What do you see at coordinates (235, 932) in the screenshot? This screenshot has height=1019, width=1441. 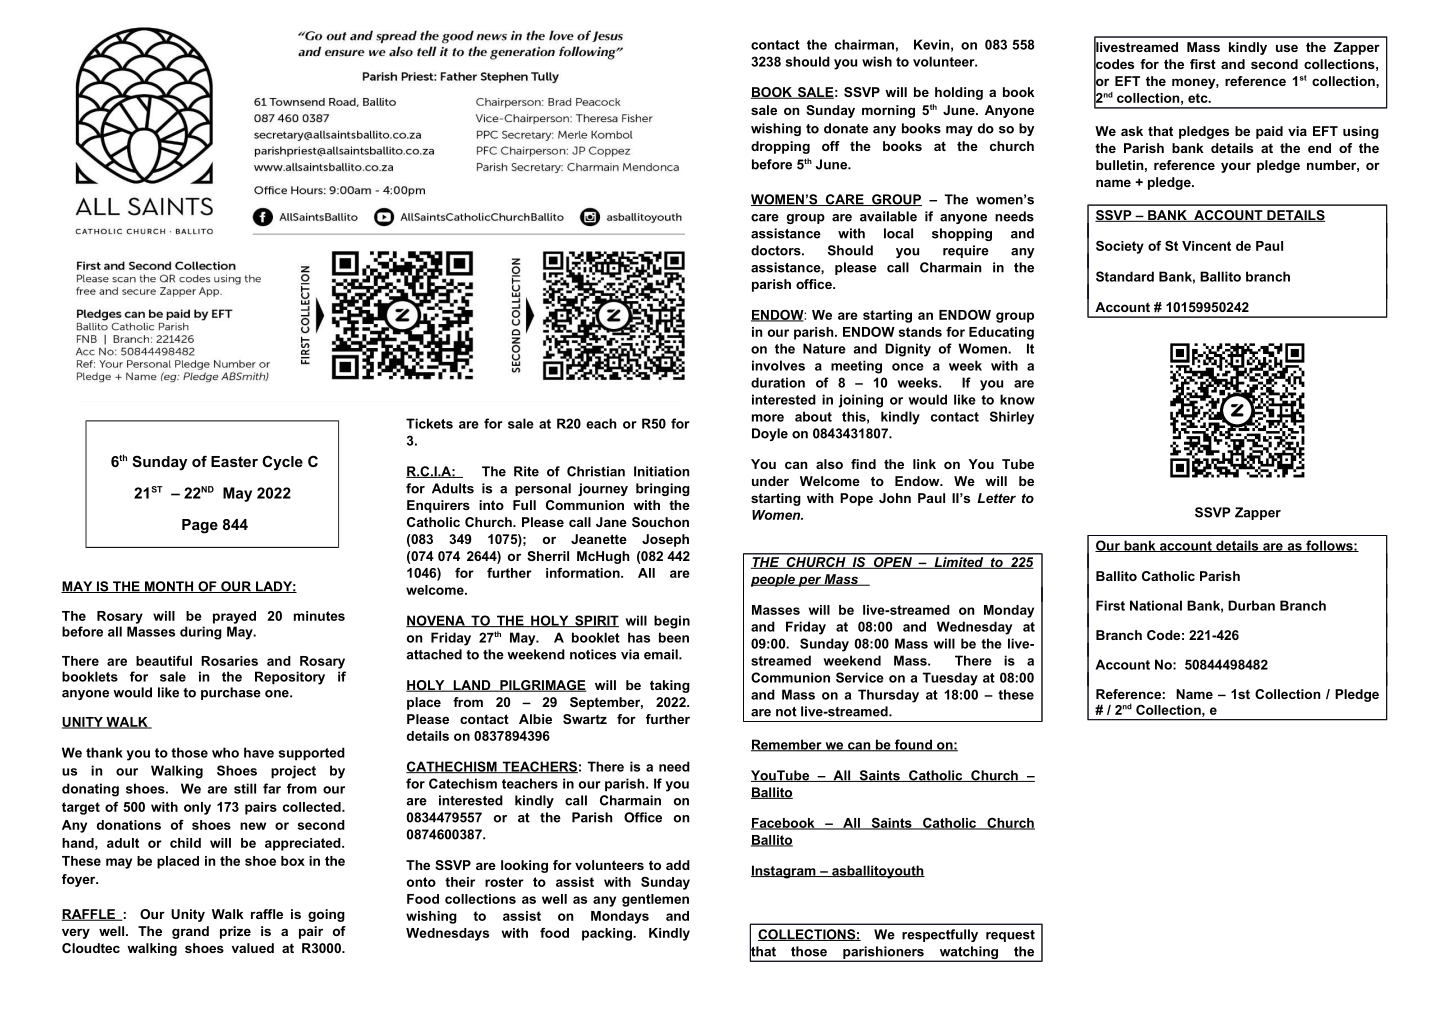 I see `prize` at bounding box center [235, 932].
